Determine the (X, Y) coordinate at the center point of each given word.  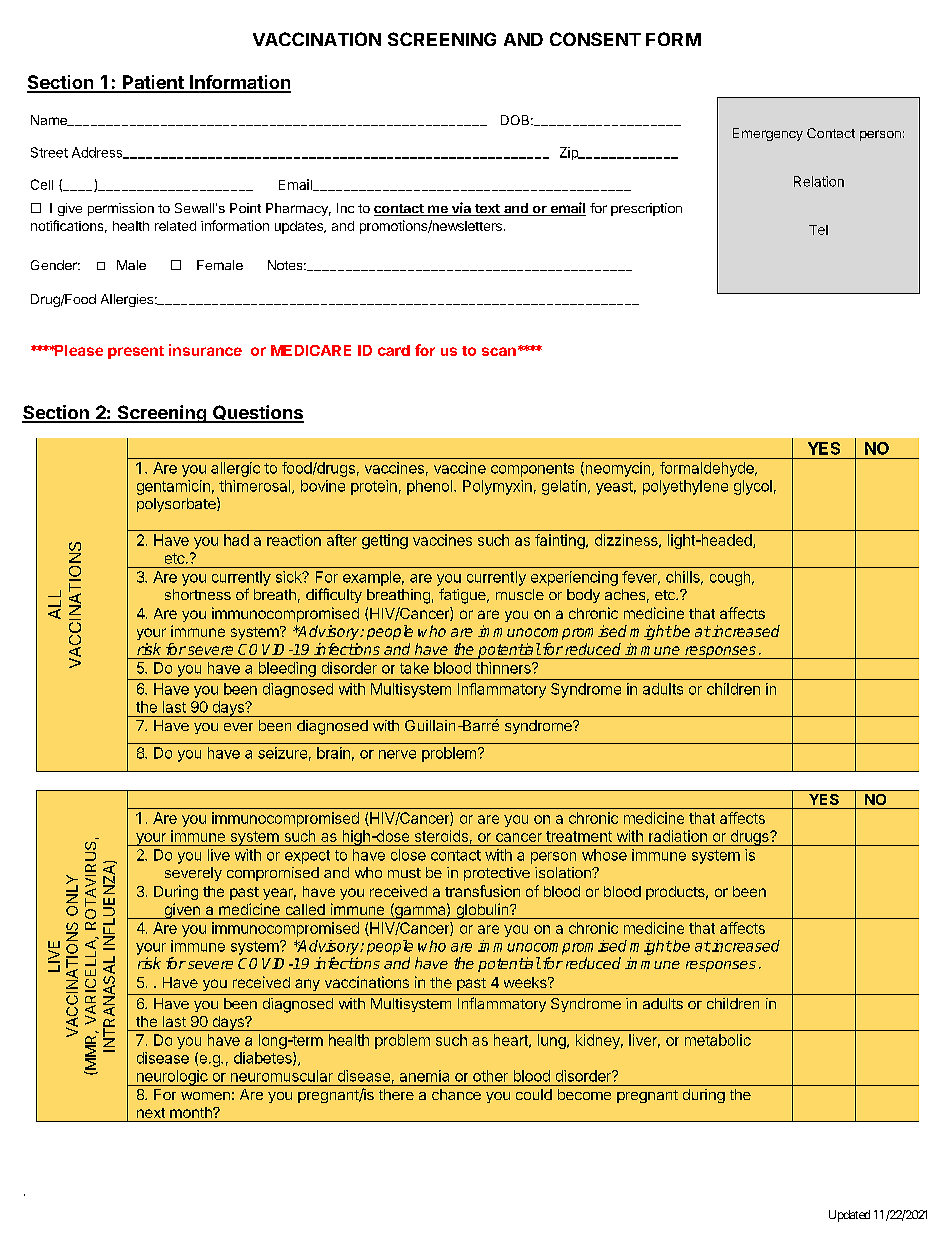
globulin (482, 911)
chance (456, 1094)
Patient (153, 83)
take (414, 668)
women (205, 1096)
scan (499, 351)
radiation (678, 836)
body (583, 596)
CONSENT (595, 39)
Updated (849, 1216)
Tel (818, 230)
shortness (198, 594)
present (136, 352)
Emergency (768, 134)
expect (307, 857)
